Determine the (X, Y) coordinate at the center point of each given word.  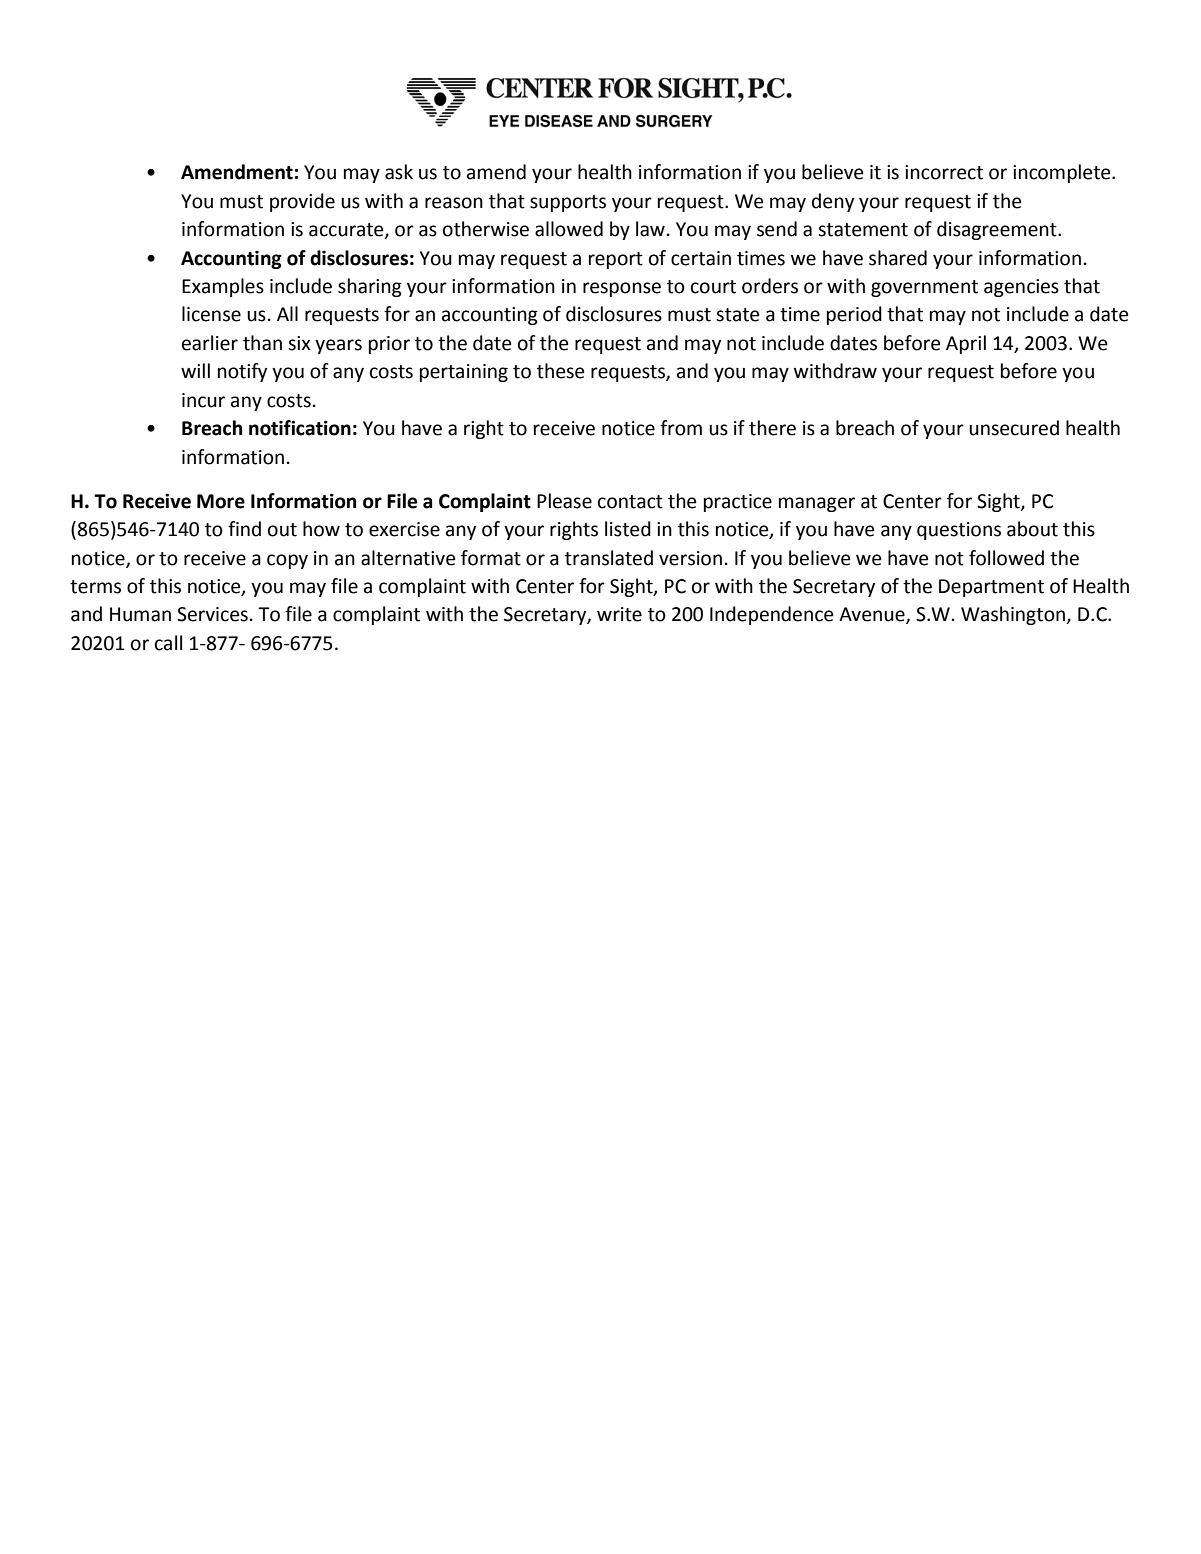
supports (568, 203)
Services (212, 614)
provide (302, 202)
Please (564, 501)
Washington (1014, 615)
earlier (210, 343)
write (619, 614)
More (221, 501)
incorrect (944, 172)
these (560, 371)
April (966, 344)
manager (817, 504)
